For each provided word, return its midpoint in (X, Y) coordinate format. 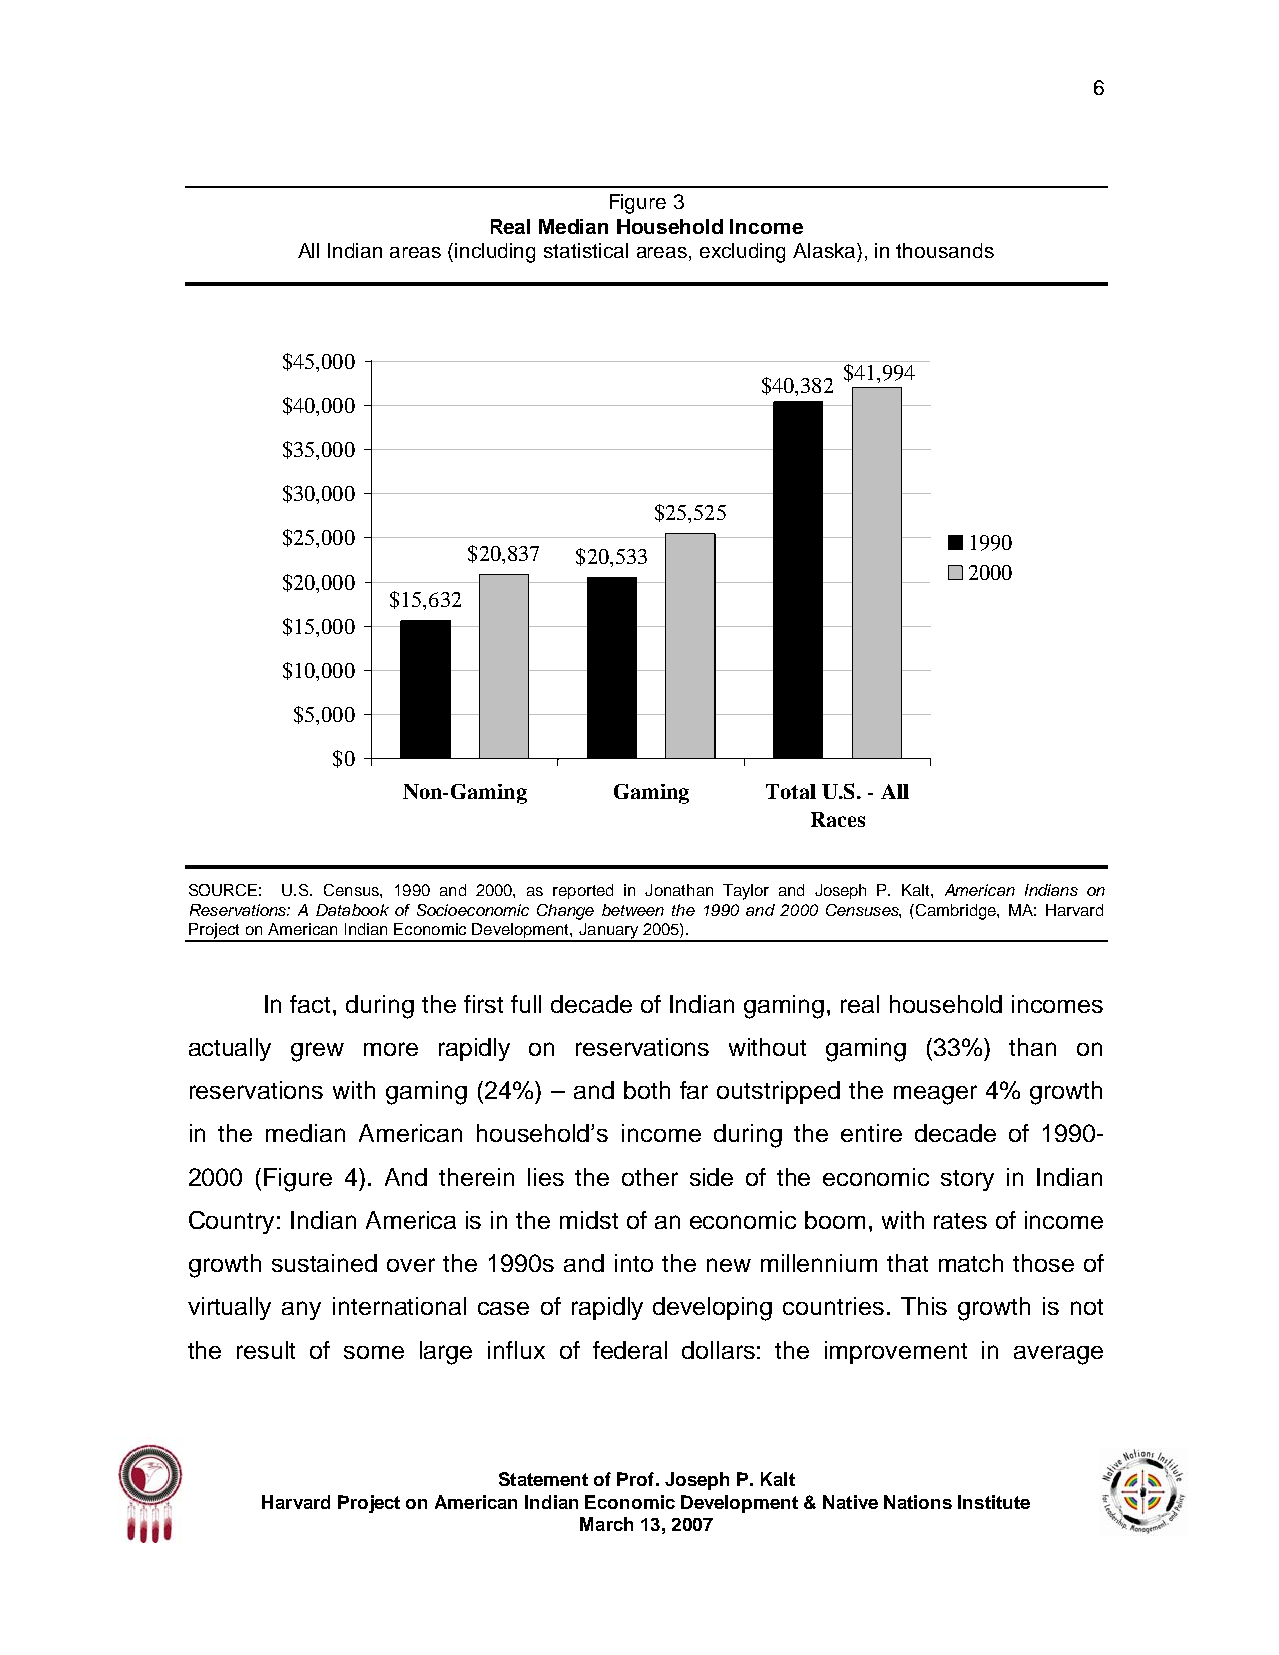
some (374, 1352)
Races (838, 819)
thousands (945, 250)
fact (312, 1004)
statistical (586, 250)
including (495, 253)
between (633, 910)
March (606, 1524)
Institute (994, 1502)
